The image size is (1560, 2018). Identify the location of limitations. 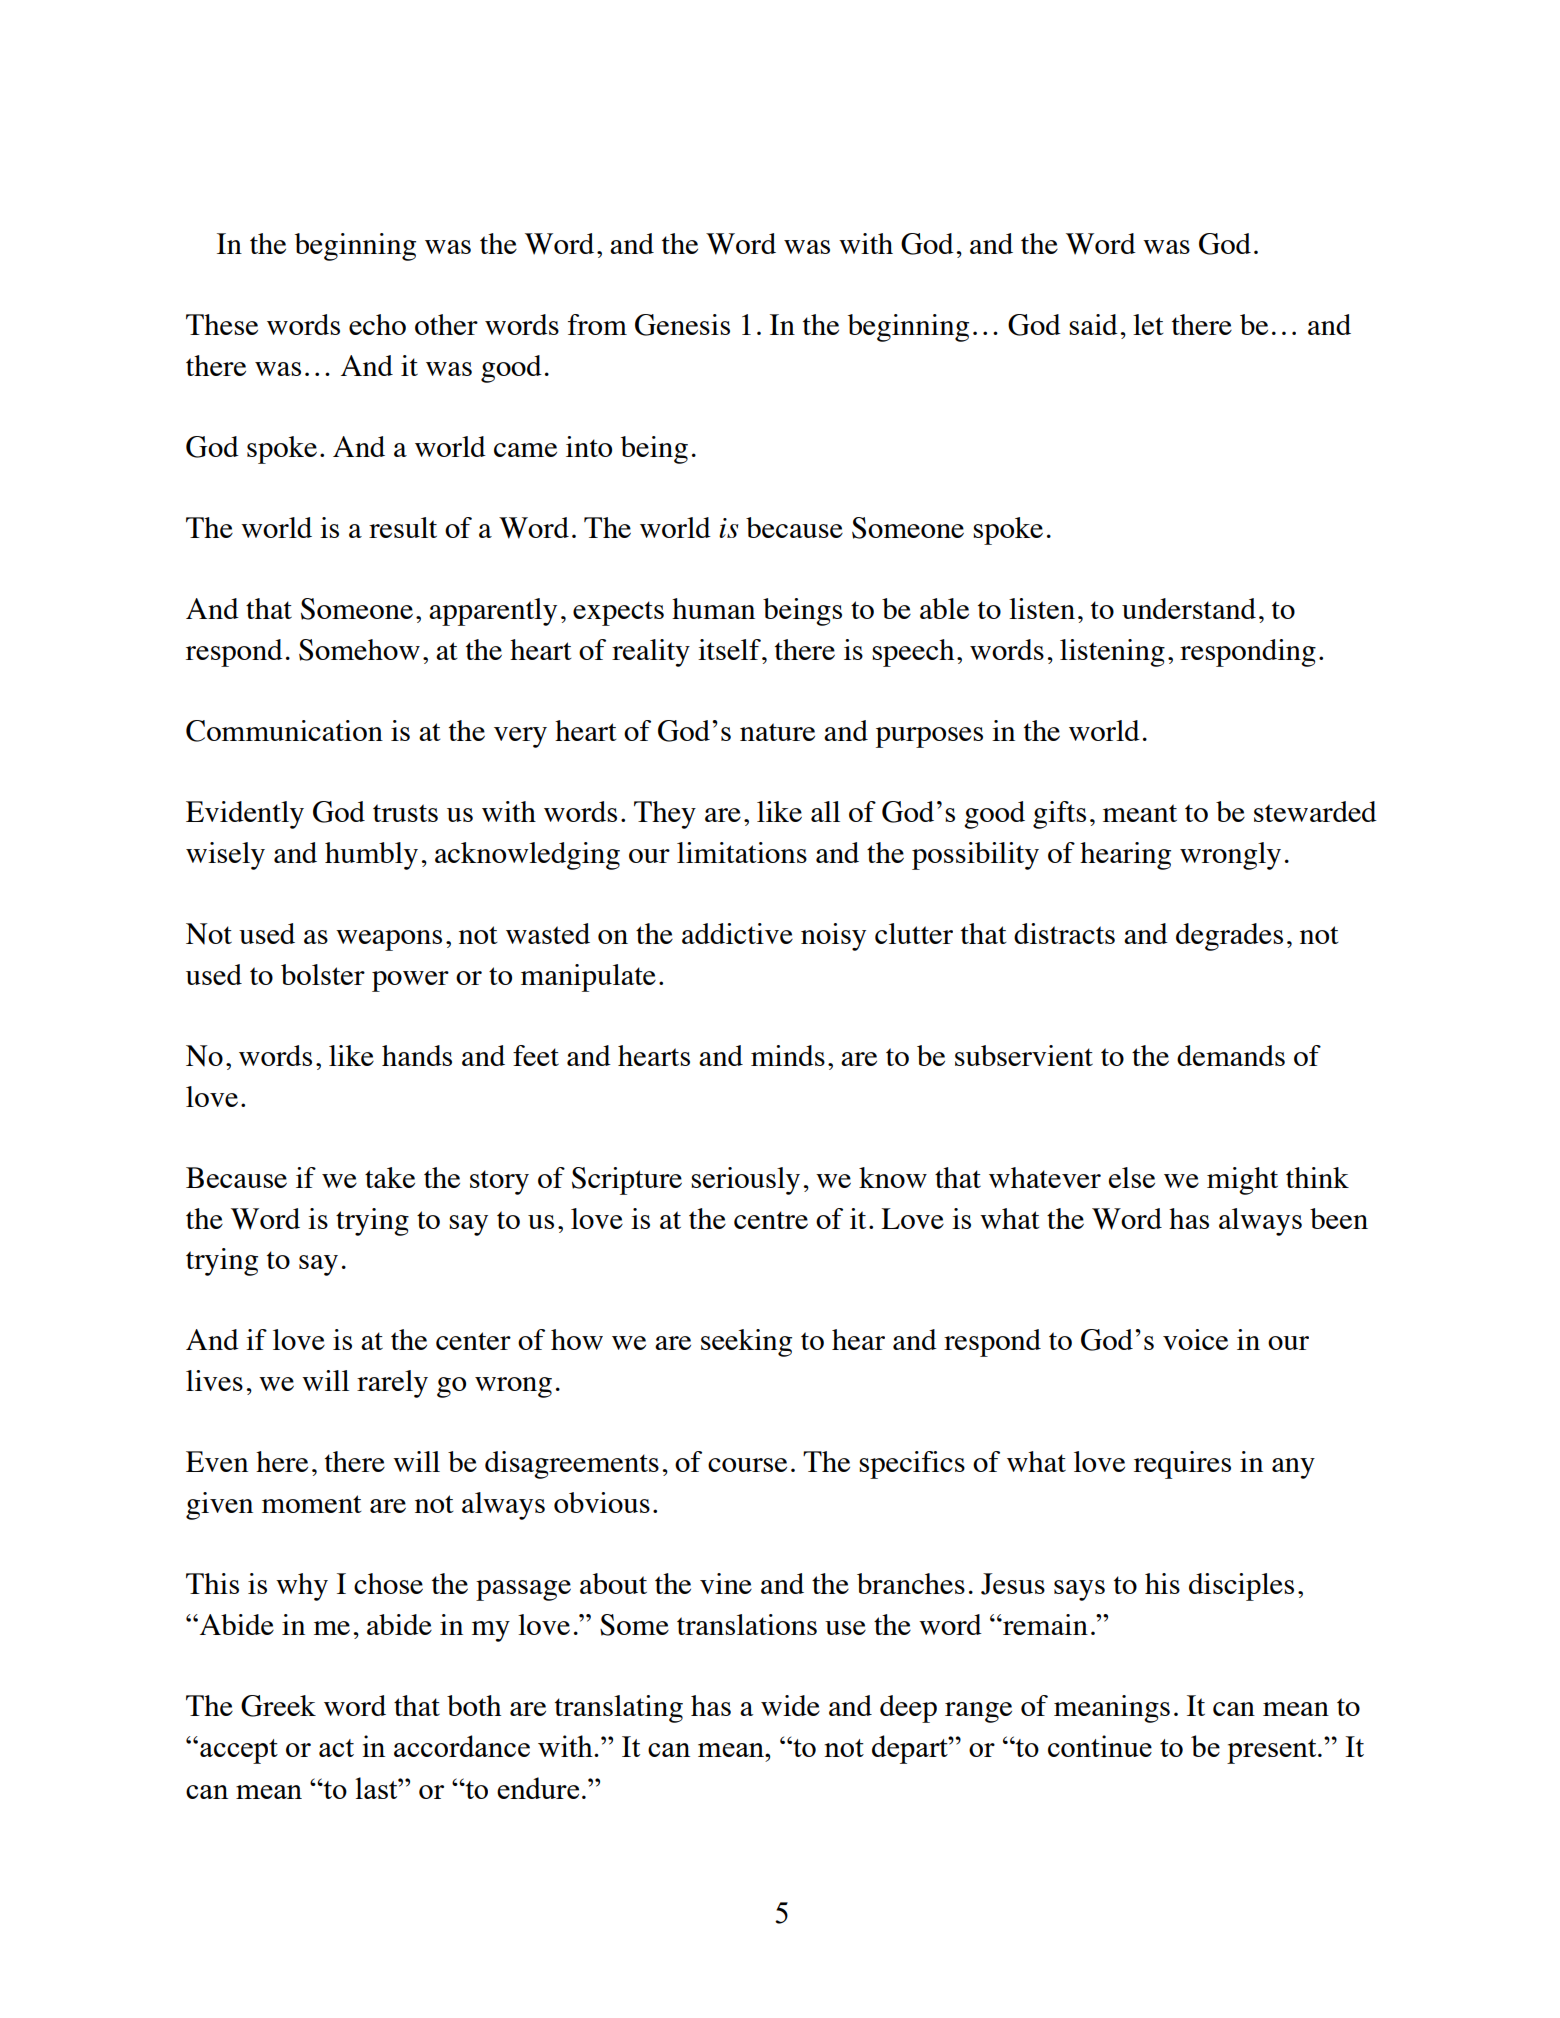
(742, 852).
